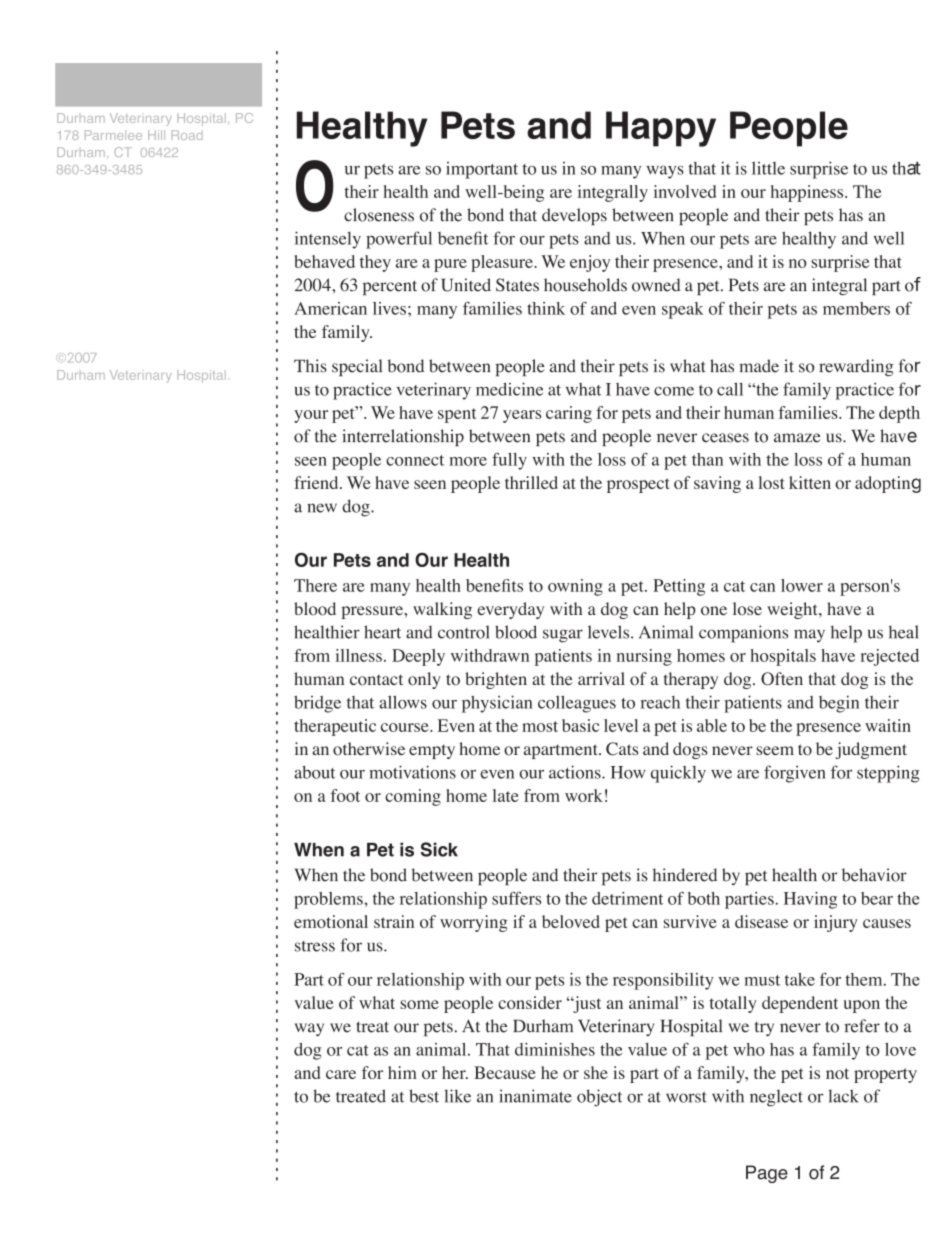 The width and height of the screenshot is (952, 1233). I want to click on problems, so click(329, 900).
